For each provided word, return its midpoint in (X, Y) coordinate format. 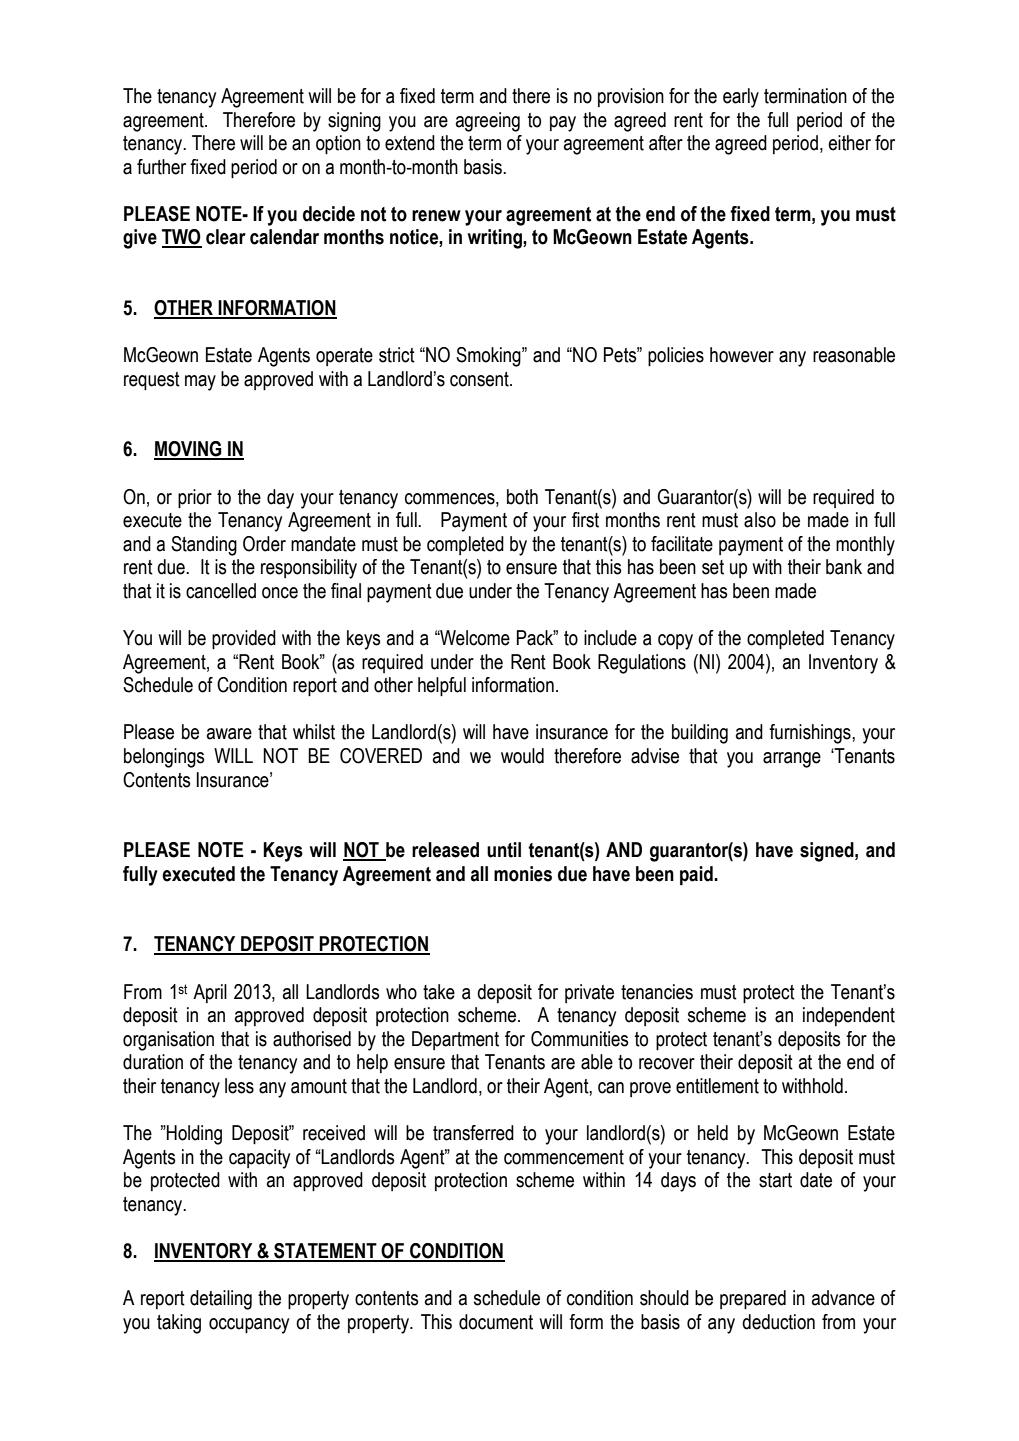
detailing (221, 1300)
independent (849, 1016)
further (161, 167)
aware (229, 734)
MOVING (189, 450)
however (742, 355)
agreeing (488, 122)
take (439, 992)
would (522, 756)
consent (480, 379)
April (210, 993)
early (741, 98)
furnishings (811, 734)
